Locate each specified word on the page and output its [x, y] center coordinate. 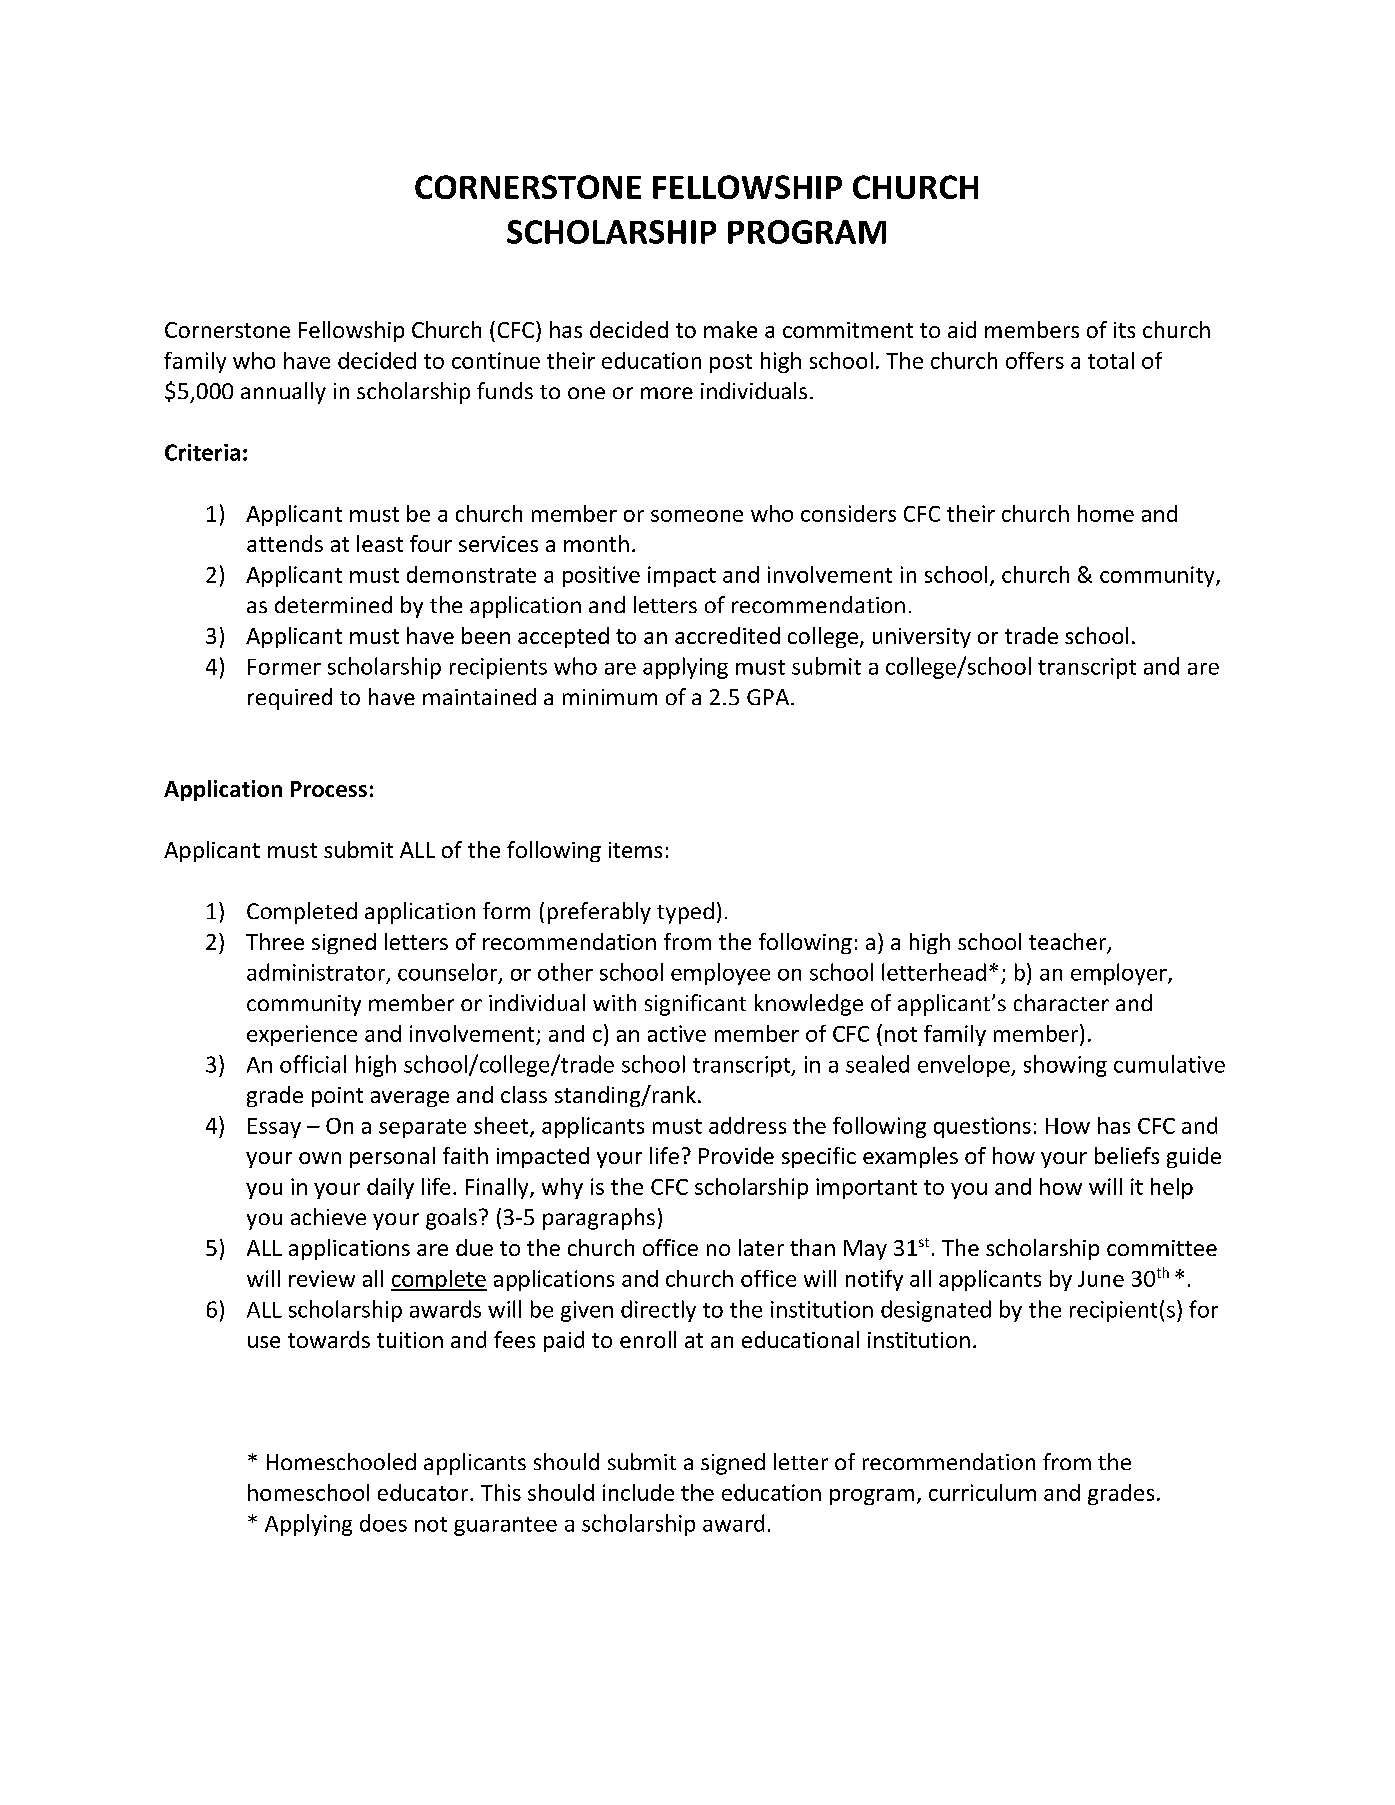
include [638, 1492]
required [290, 699]
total [1111, 360]
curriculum [982, 1492]
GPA [769, 697]
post [731, 363]
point [337, 1097]
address [747, 1125]
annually [283, 393]
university [922, 638]
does [383, 1523]
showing [1065, 1066]
